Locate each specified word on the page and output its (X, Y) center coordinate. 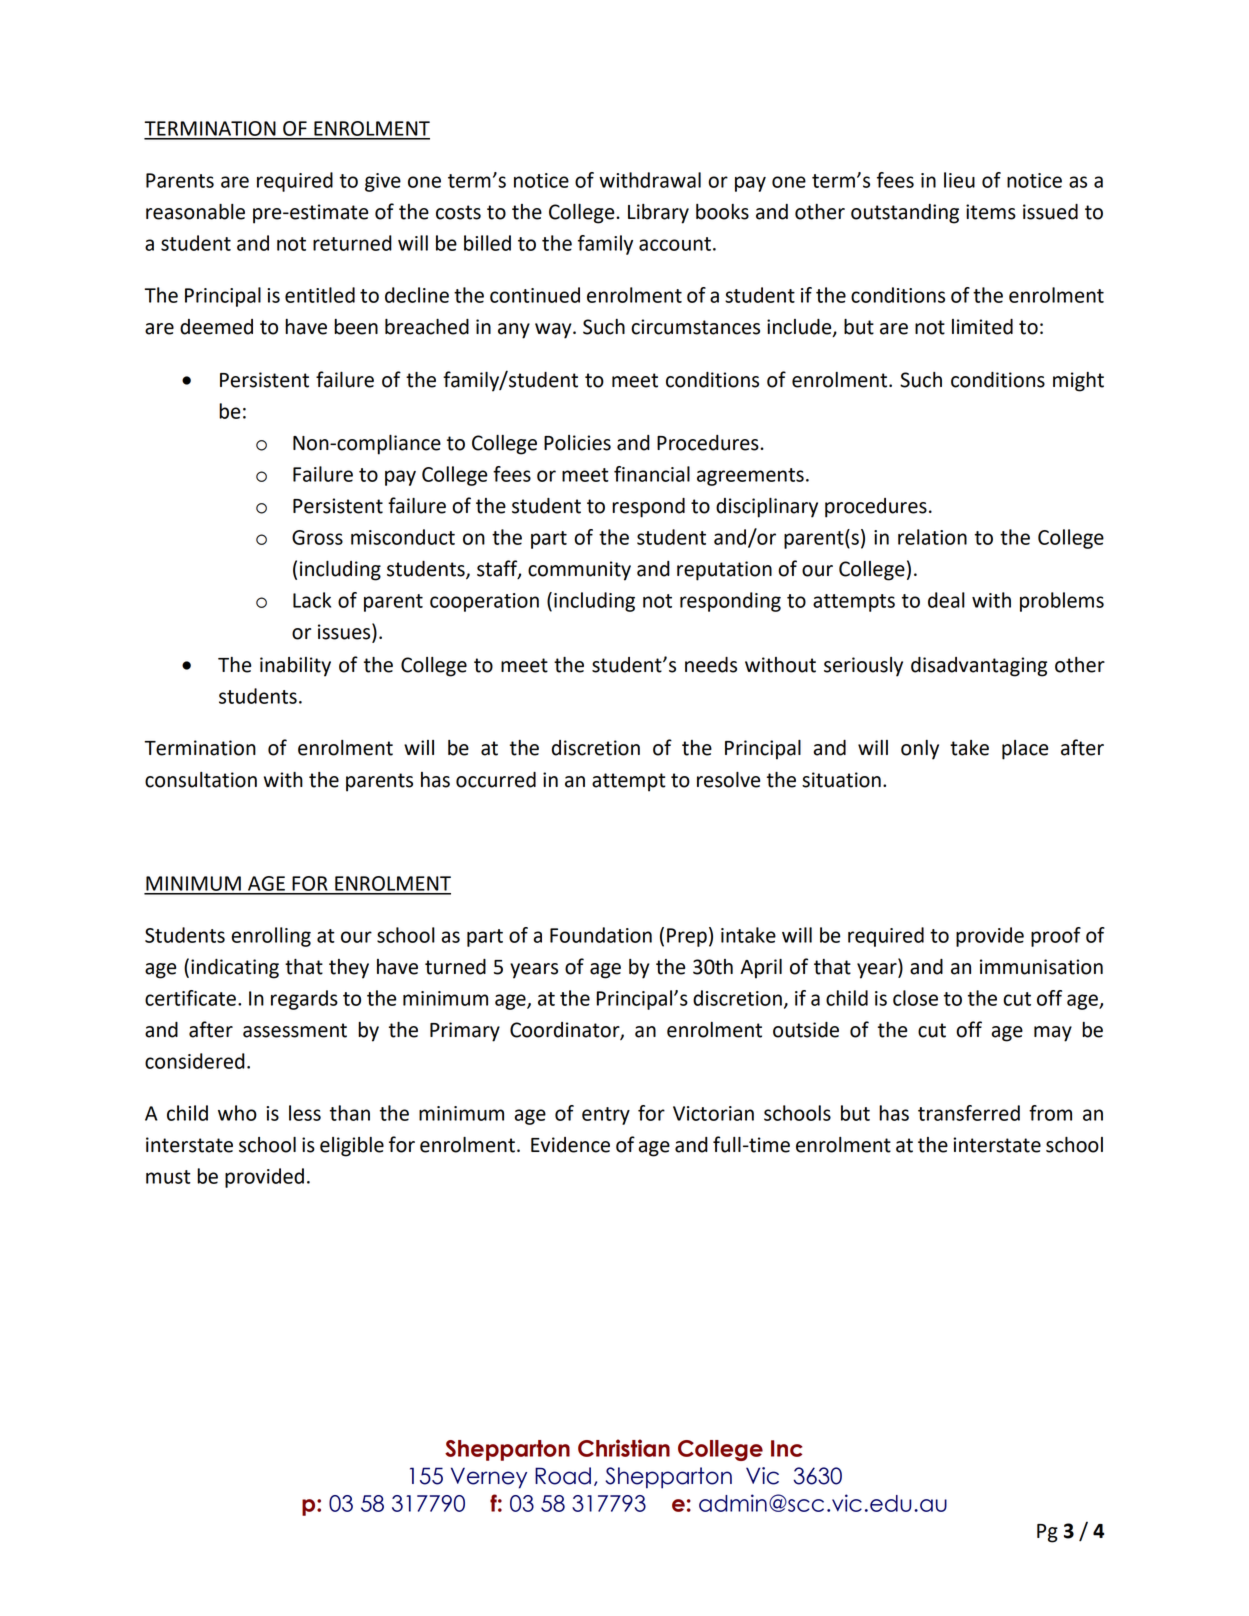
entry (606, 1116)
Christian (624, 1448)
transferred (969, 1113)
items (991, 212)
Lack (312, 600)
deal (946, 600)
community (579, 571)
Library (658, 214)
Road (563, 1476)
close (915, 998)
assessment (295, 1030)
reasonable (195, 212)
